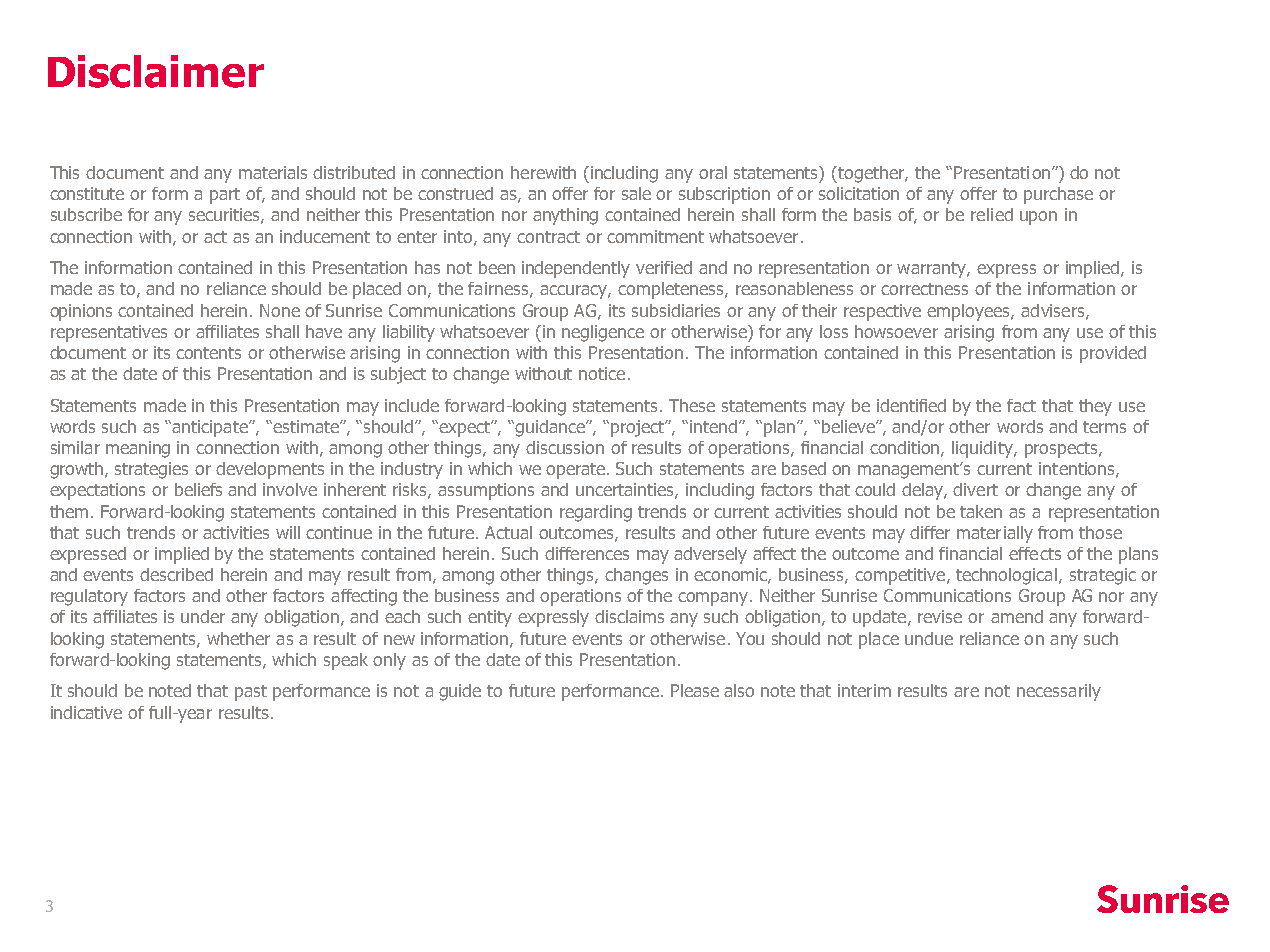 The height and width of the document is (952, 1270). Describe the element at coordinates (1059, 692) in the document. I see `necessarily` at that location.
